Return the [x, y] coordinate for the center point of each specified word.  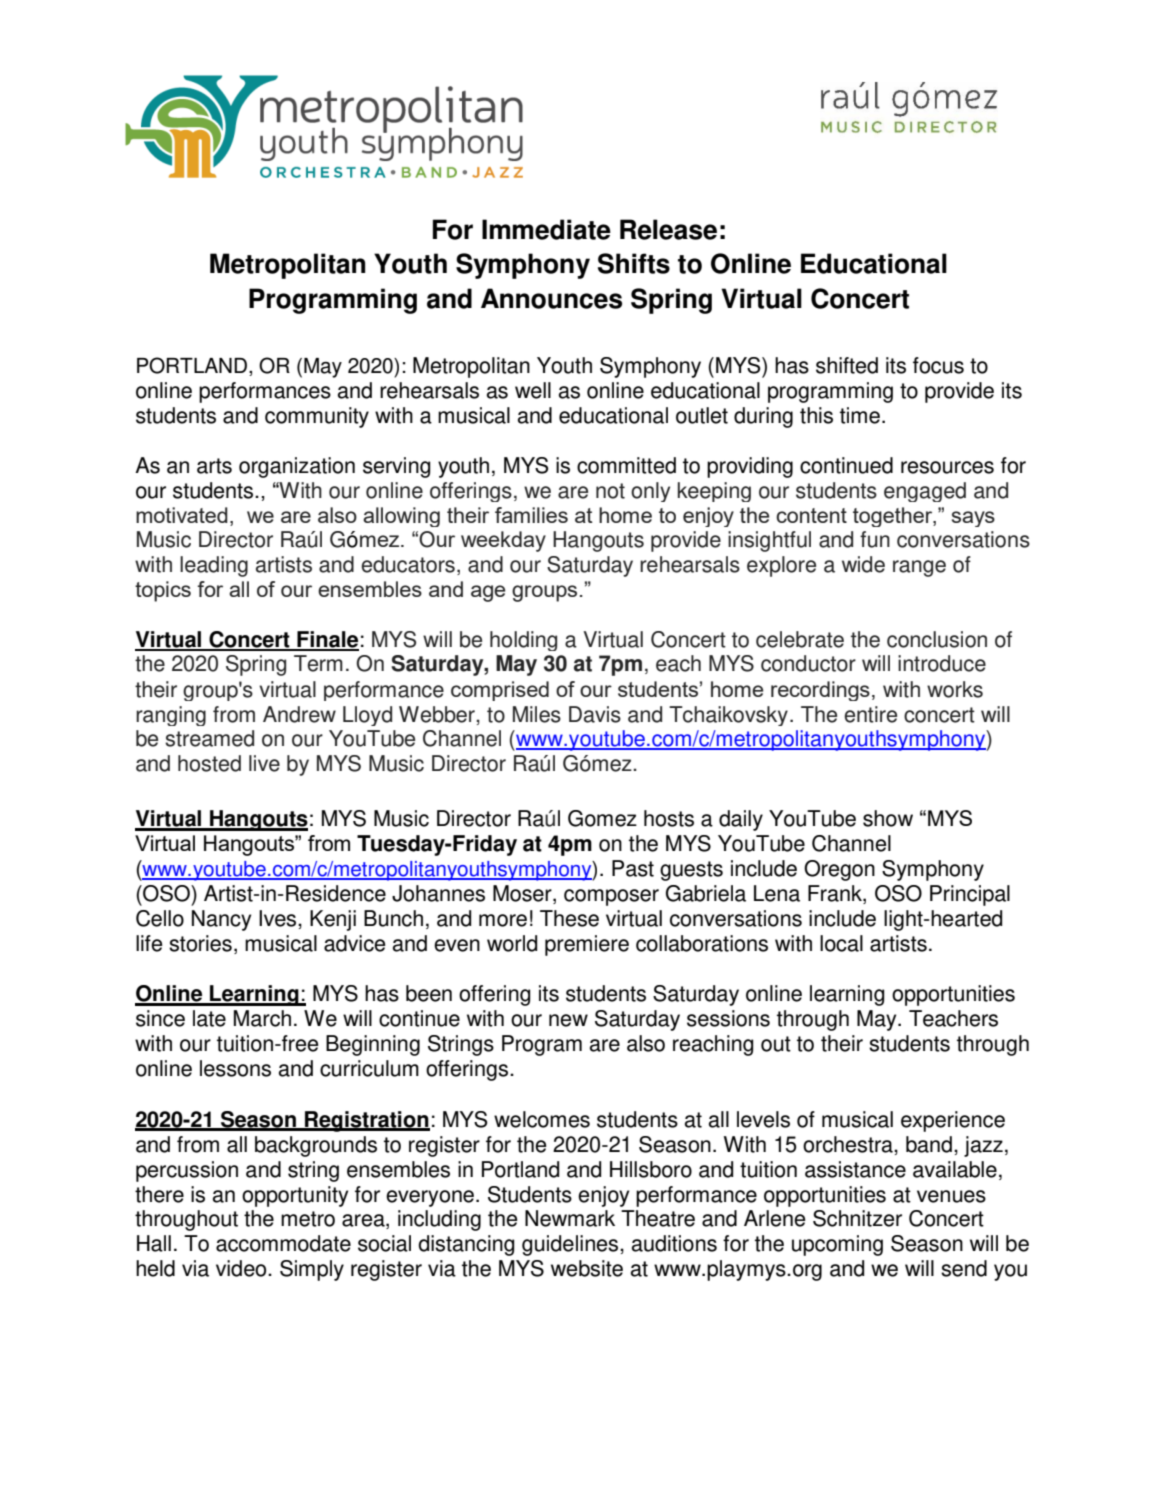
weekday [503, 541]
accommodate [283, 1243]
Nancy [221, 920]
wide [863, 564]
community [317, 417]
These [569, 918]
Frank [836, 894]
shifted [847, 365]
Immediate [546, 229]
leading [214, 566]
